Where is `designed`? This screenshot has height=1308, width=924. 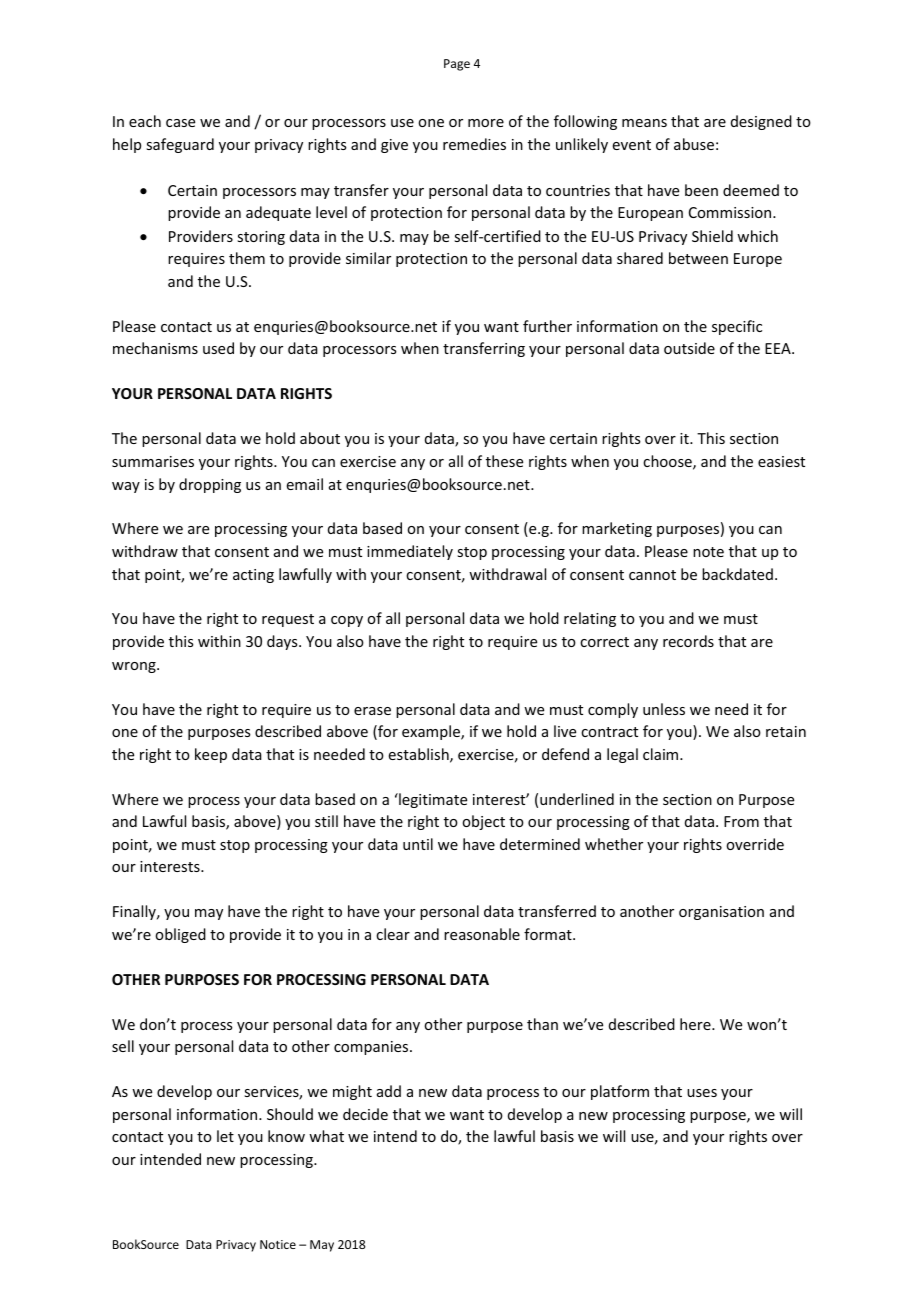 designed is located at coordinates (761, 122).
